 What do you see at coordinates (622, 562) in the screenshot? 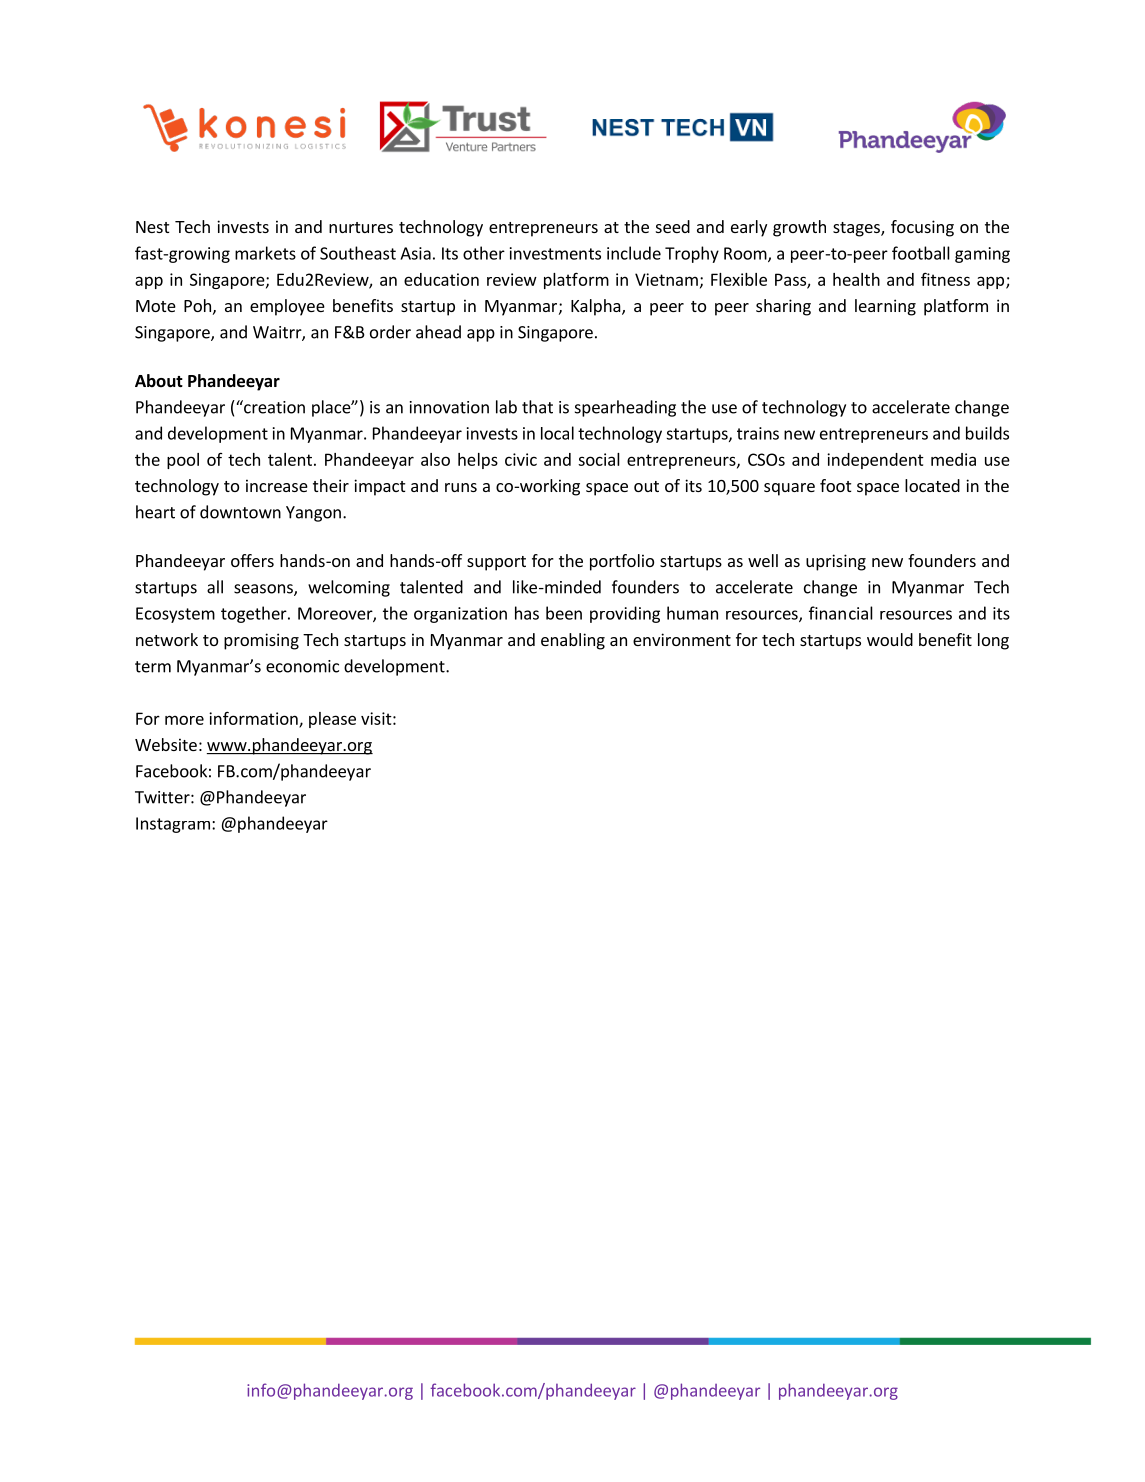
I see `portfolio` at bounding box center [622, 562].
